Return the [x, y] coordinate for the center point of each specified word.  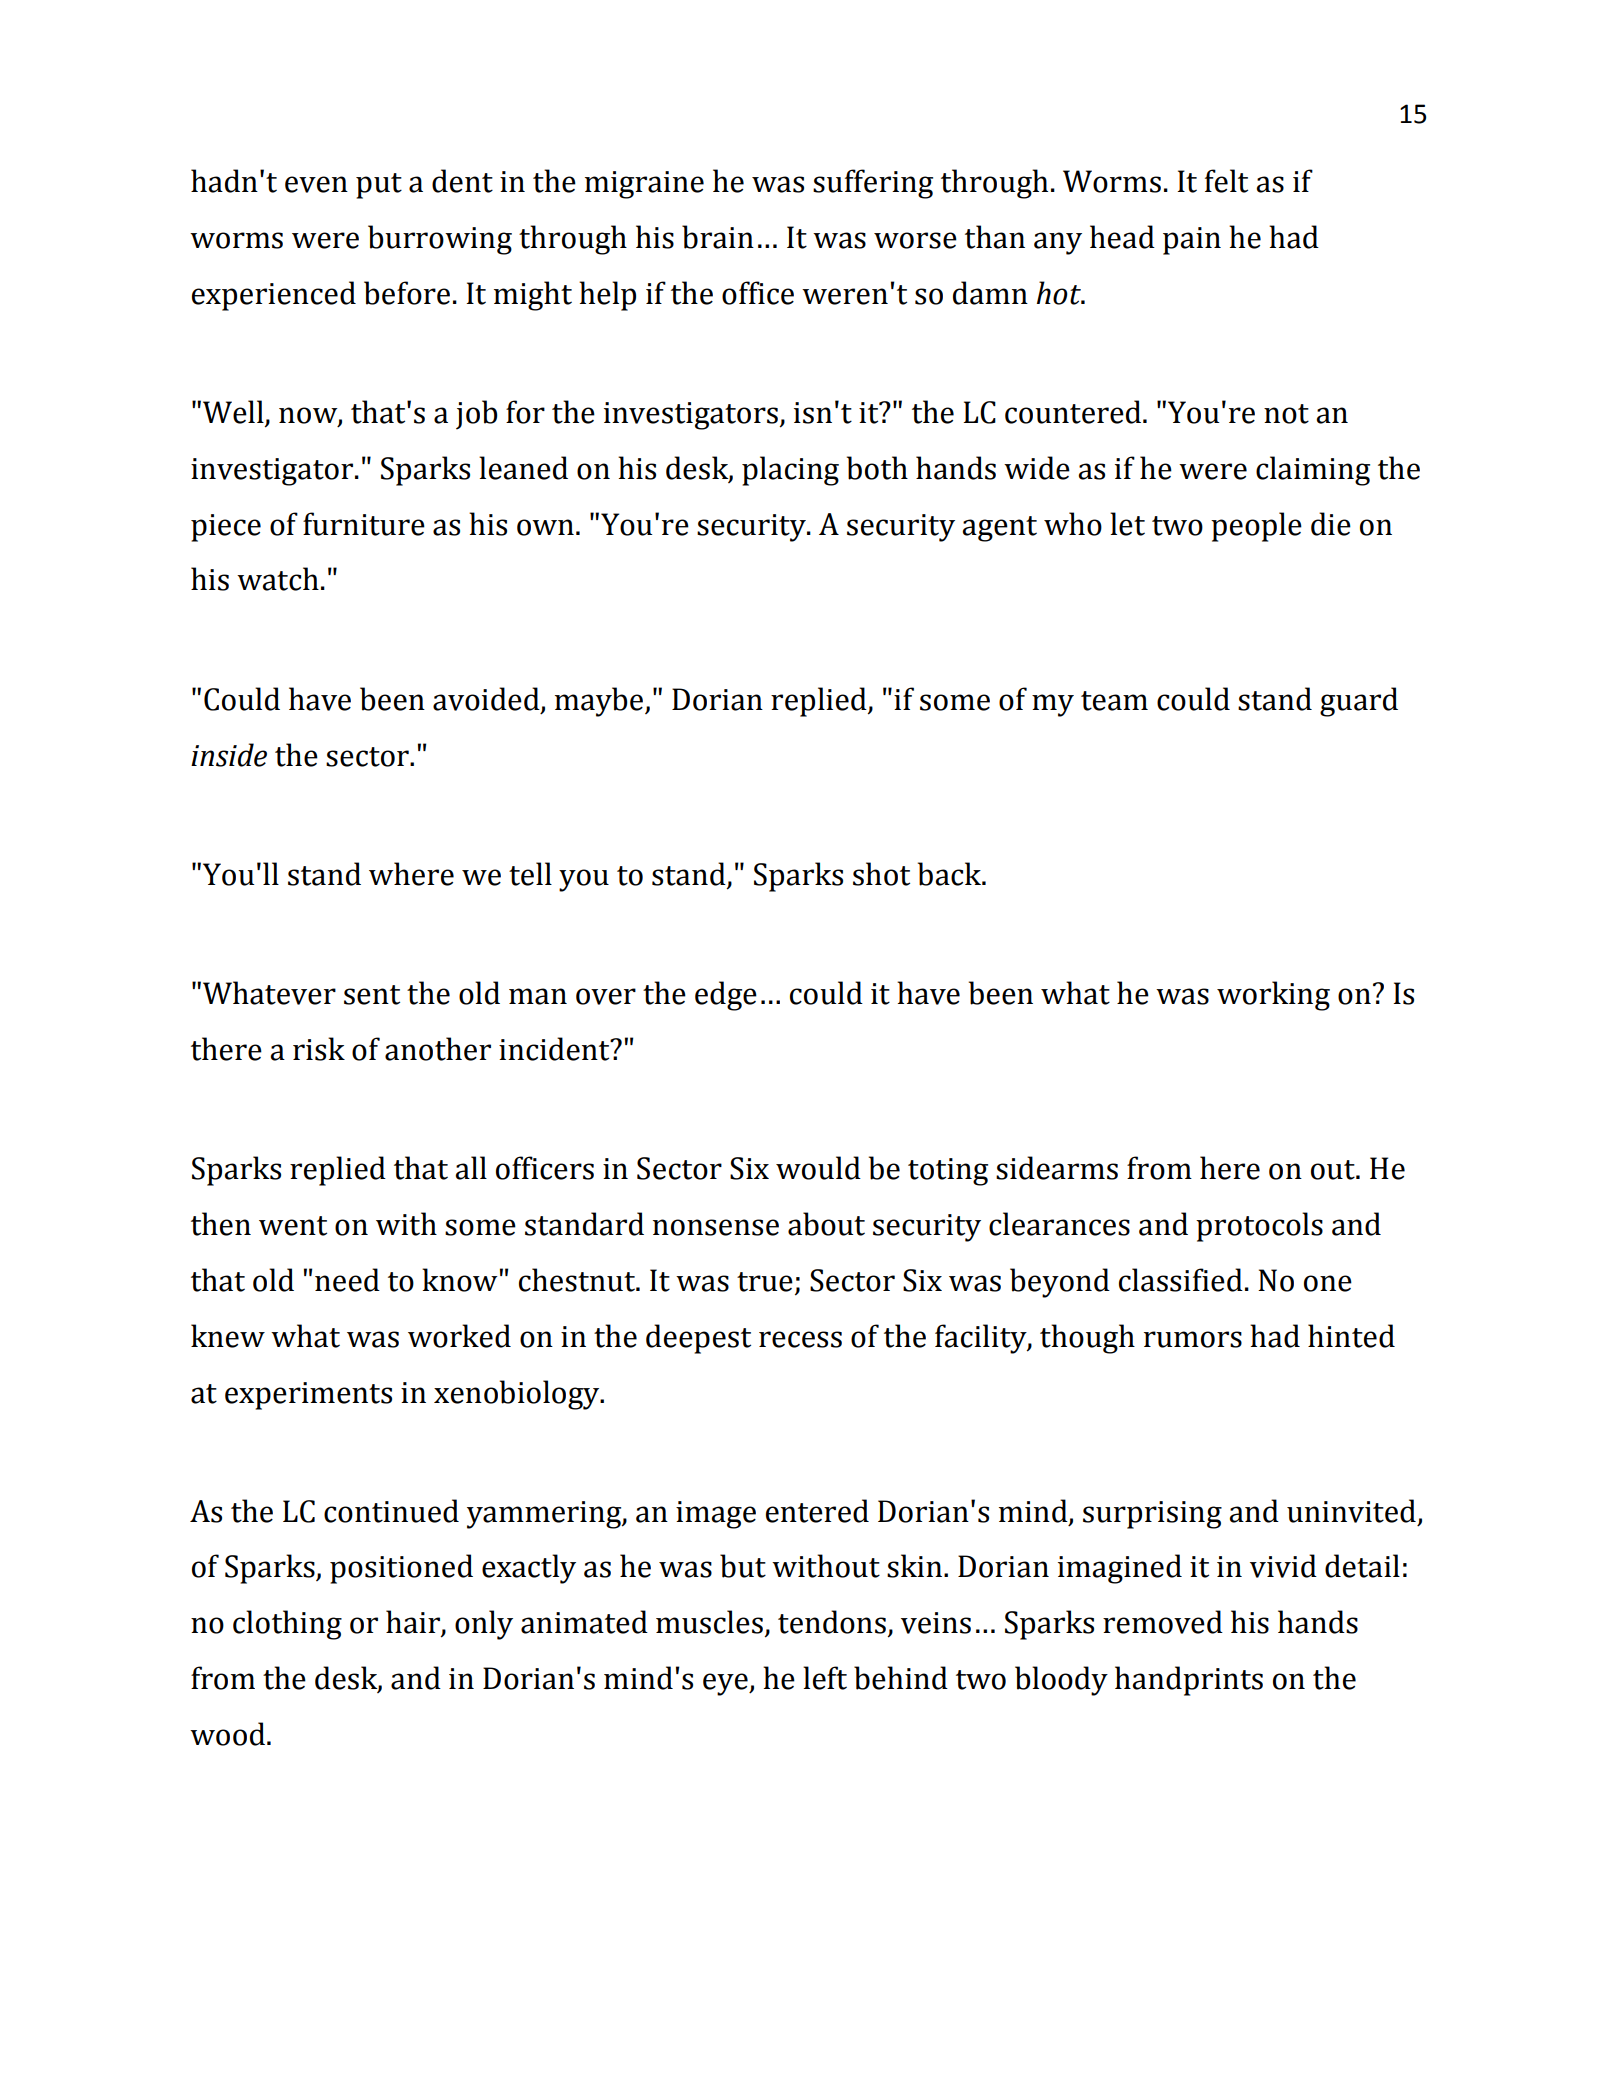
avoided [487, 700]
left [825, 1678]
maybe [600, 702]
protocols [1259, 1227]
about [826, 1224]
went [293, 1226]
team [1114, 701]
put [379, 186]
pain [1192, 241]
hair [414, 1623]
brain [718, 237]
